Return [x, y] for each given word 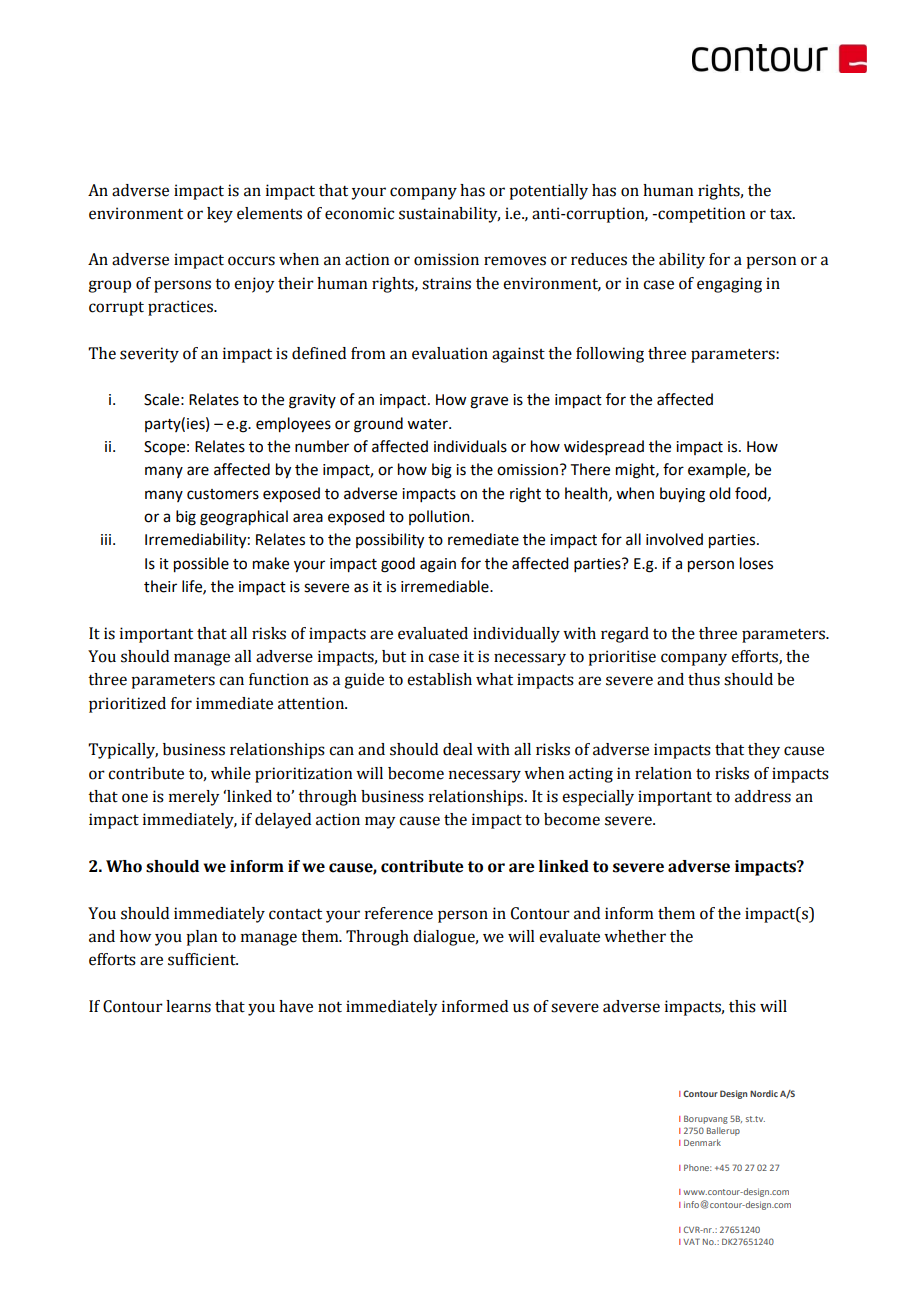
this [742, 1006]
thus [704, 679]
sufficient [203, 959]
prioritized [127, 705]
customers [223, 494]
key [220, 215]
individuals [470, 446]
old [719, 493]
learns [188, 1006]
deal [458, 749]
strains [446, 283]
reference [399, 913]
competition [700, 215]
